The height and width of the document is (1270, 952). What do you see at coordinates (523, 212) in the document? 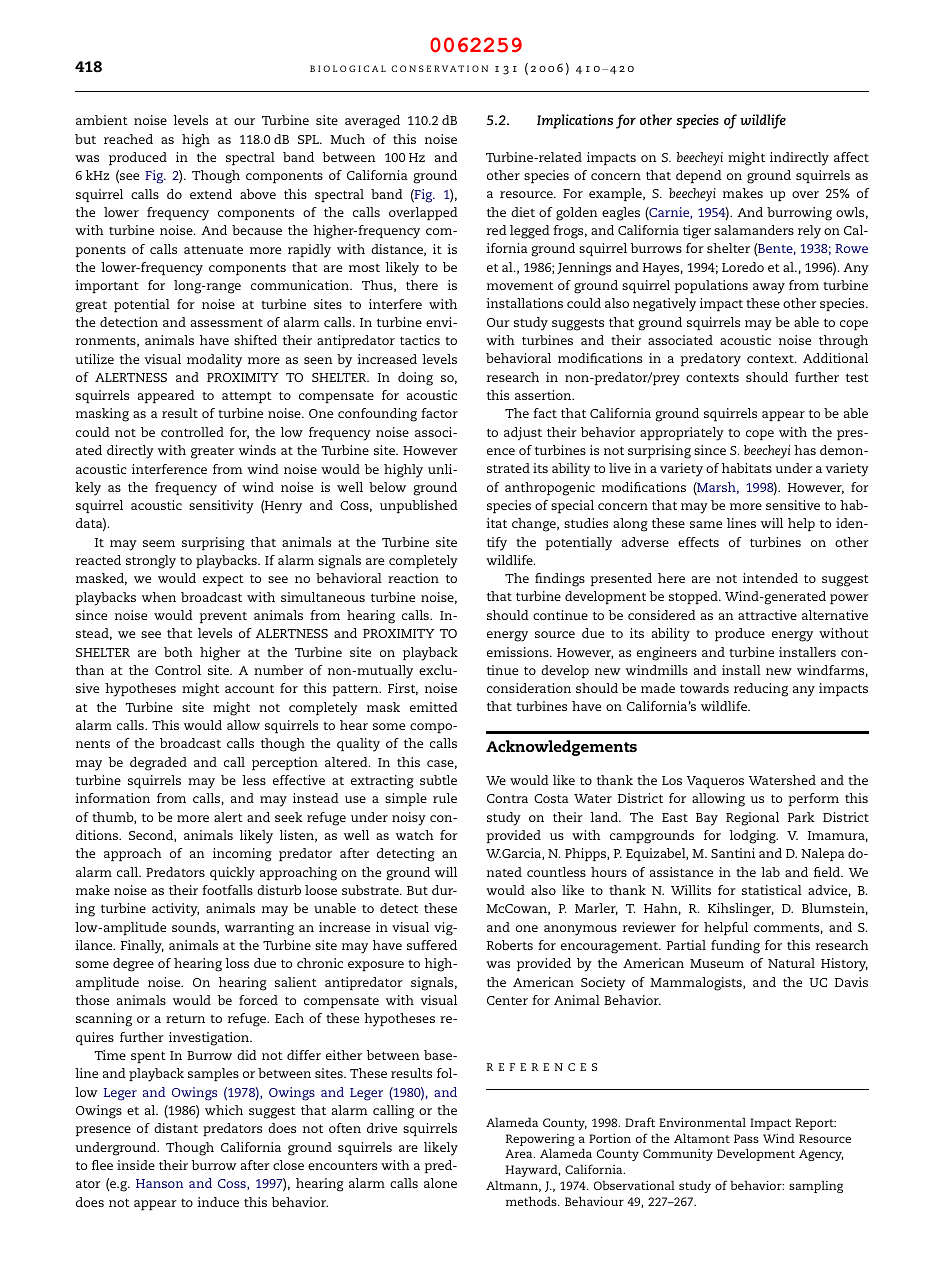
I see `diet` at bounding box center [523, 212].
